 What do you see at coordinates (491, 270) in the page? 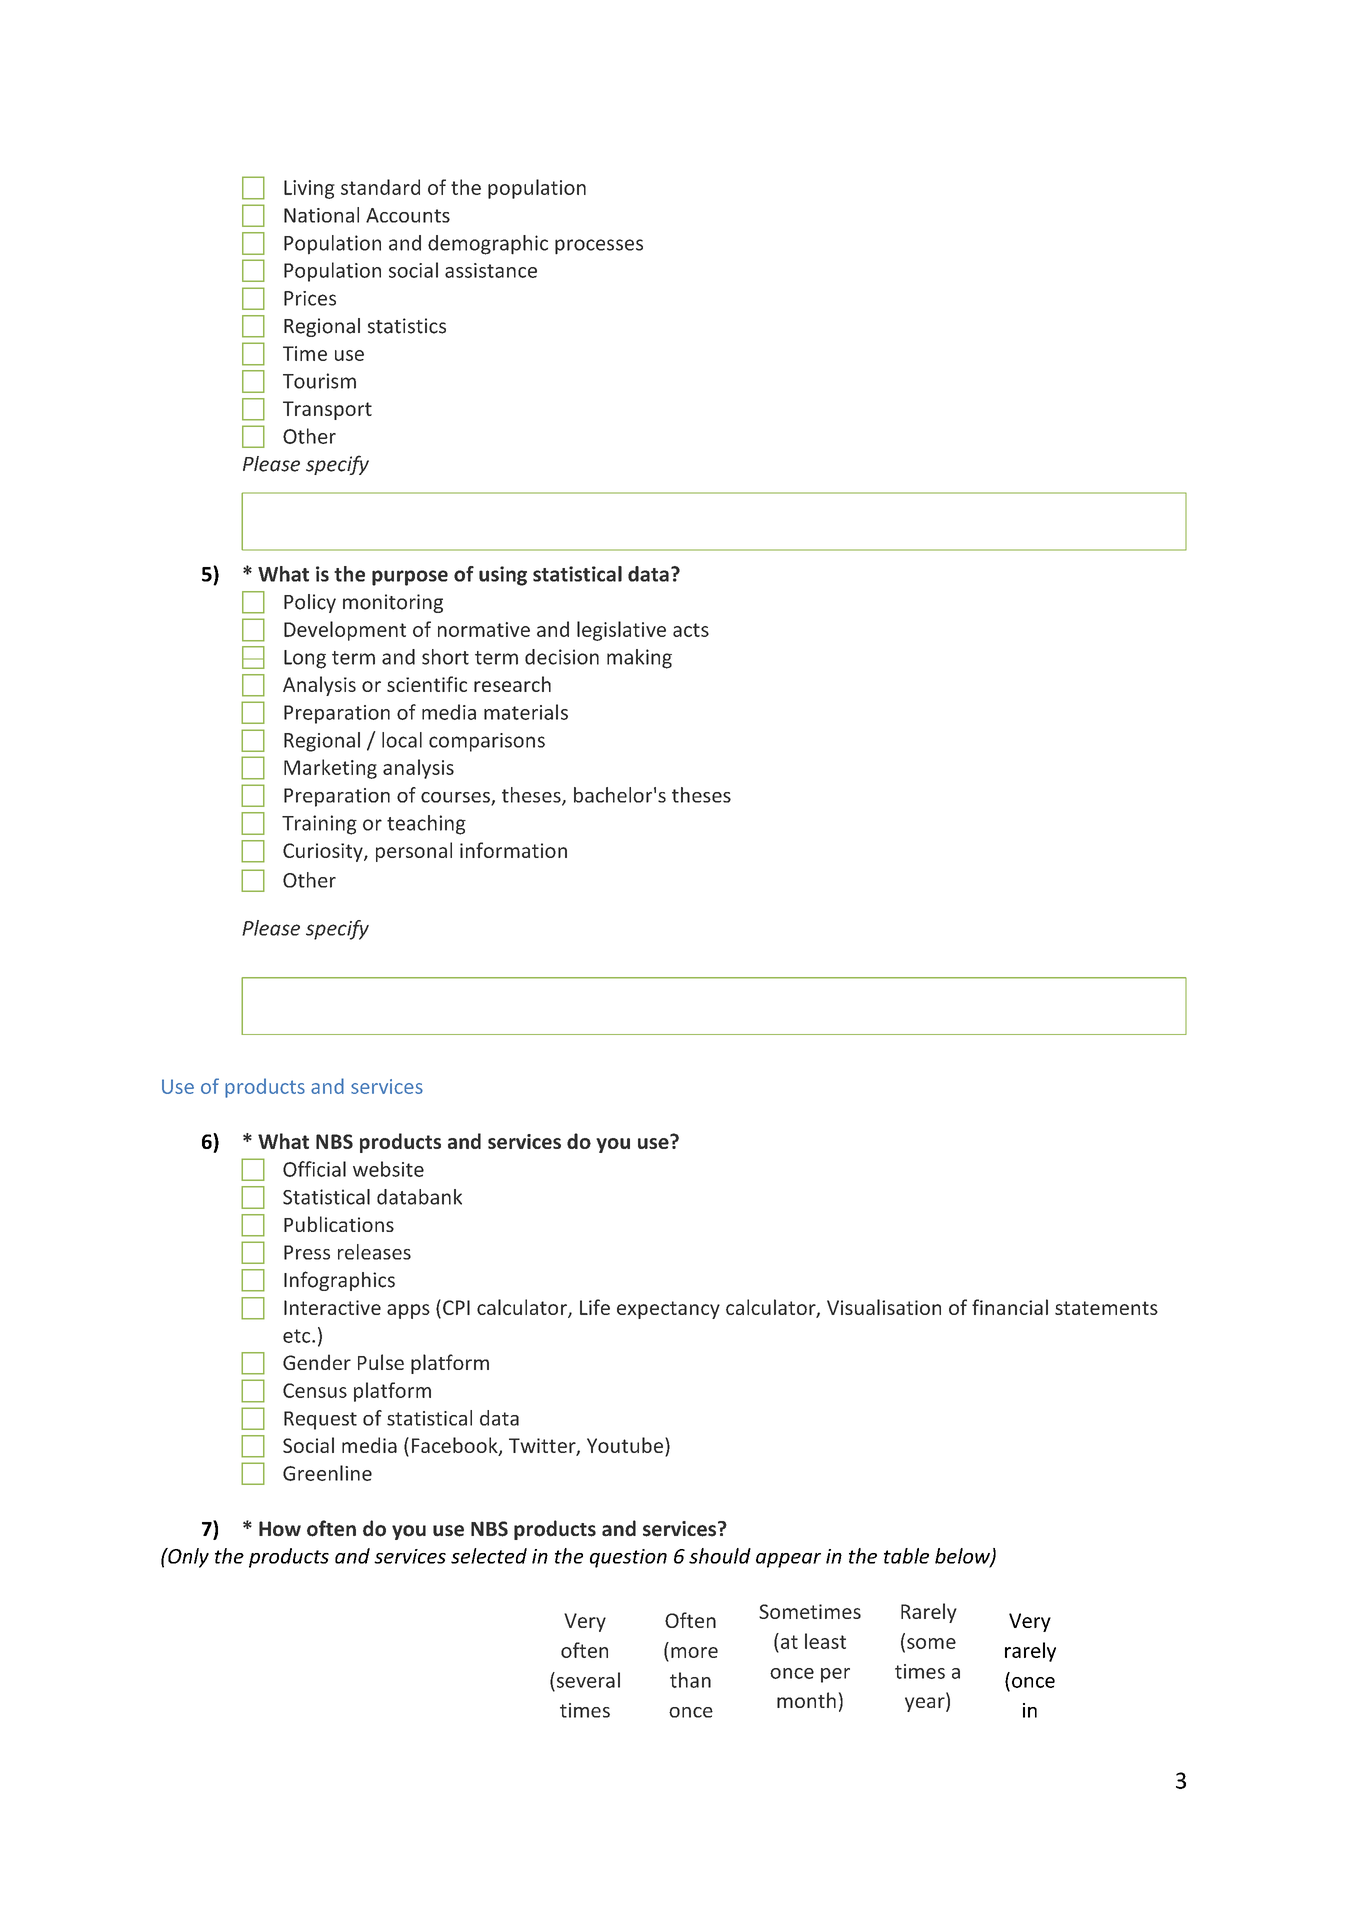
I see `assistance` at bounding box center [491, 270].
